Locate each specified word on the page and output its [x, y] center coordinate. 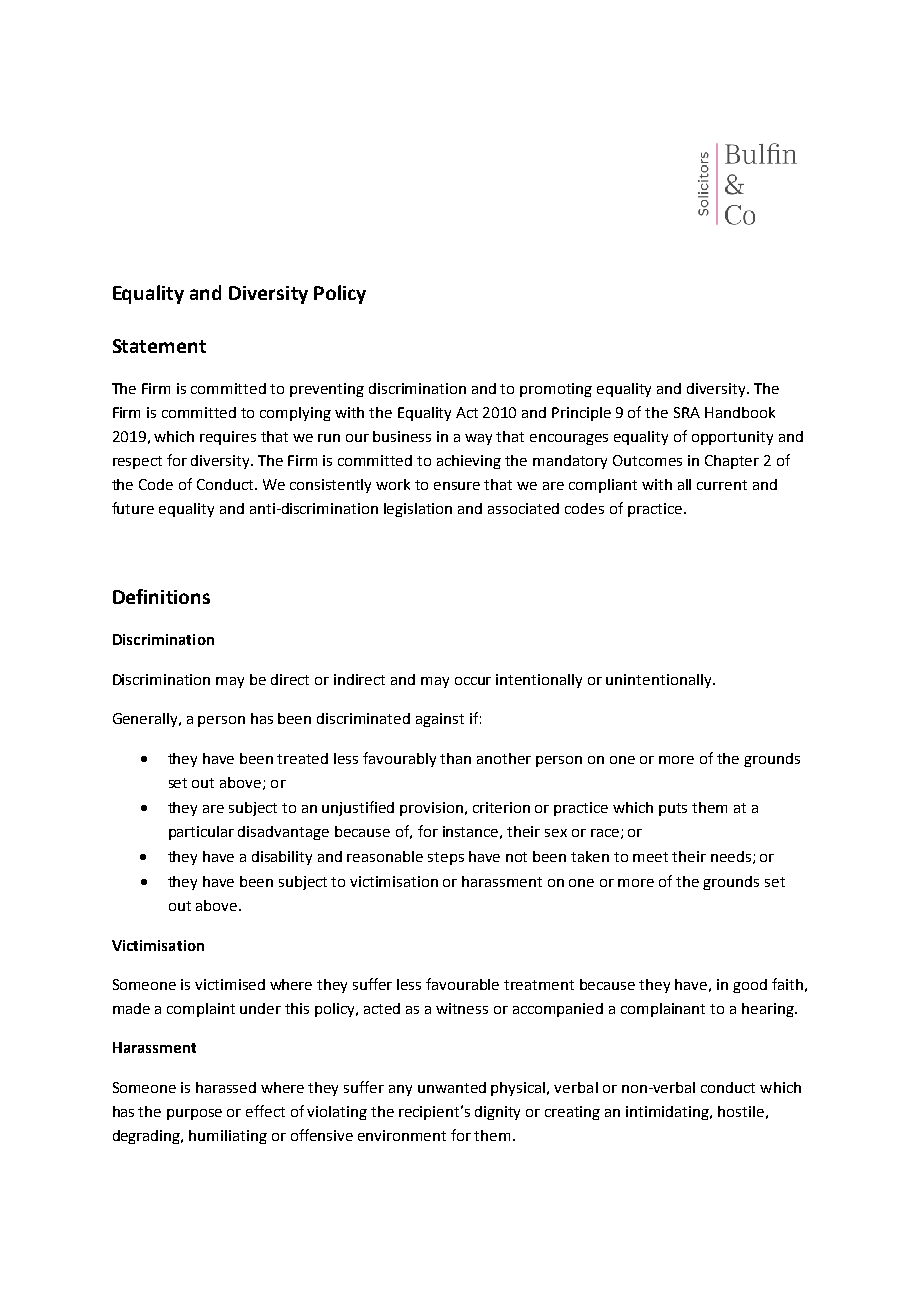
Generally [147, 720]
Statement [159, 346]
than [455, 758]
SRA [687, 412]
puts [673, 809]
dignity [497, 1113]
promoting [556, 390]
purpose [194, 1114]
